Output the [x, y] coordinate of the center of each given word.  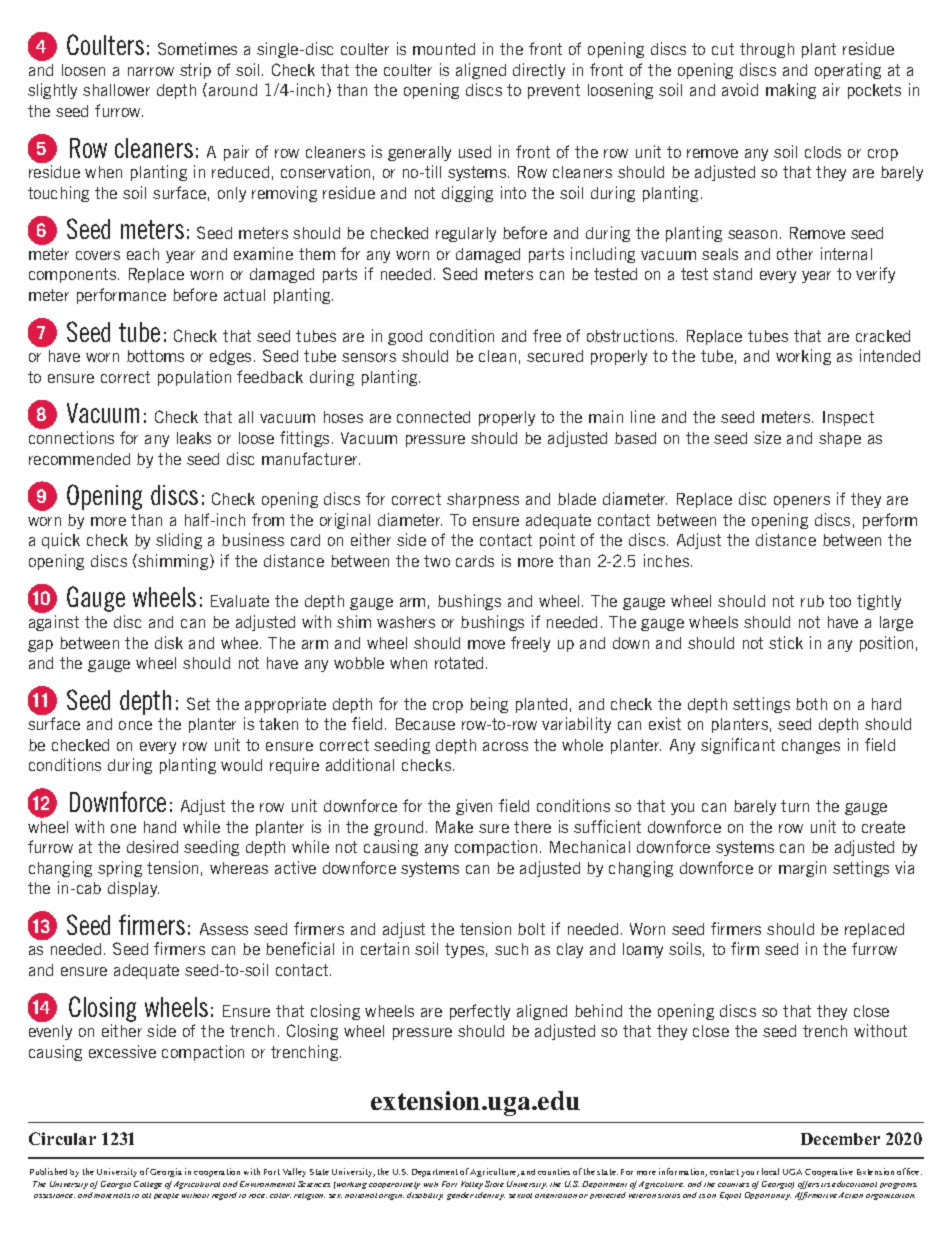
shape [840, 439]
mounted [444, 49]
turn [795, 806]
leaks [194, 438]
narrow [151, 71]
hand [160, 827]
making [791, 91]
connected [433, 417]
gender [460, 1196]
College [148, 1185]
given [474, 807]
